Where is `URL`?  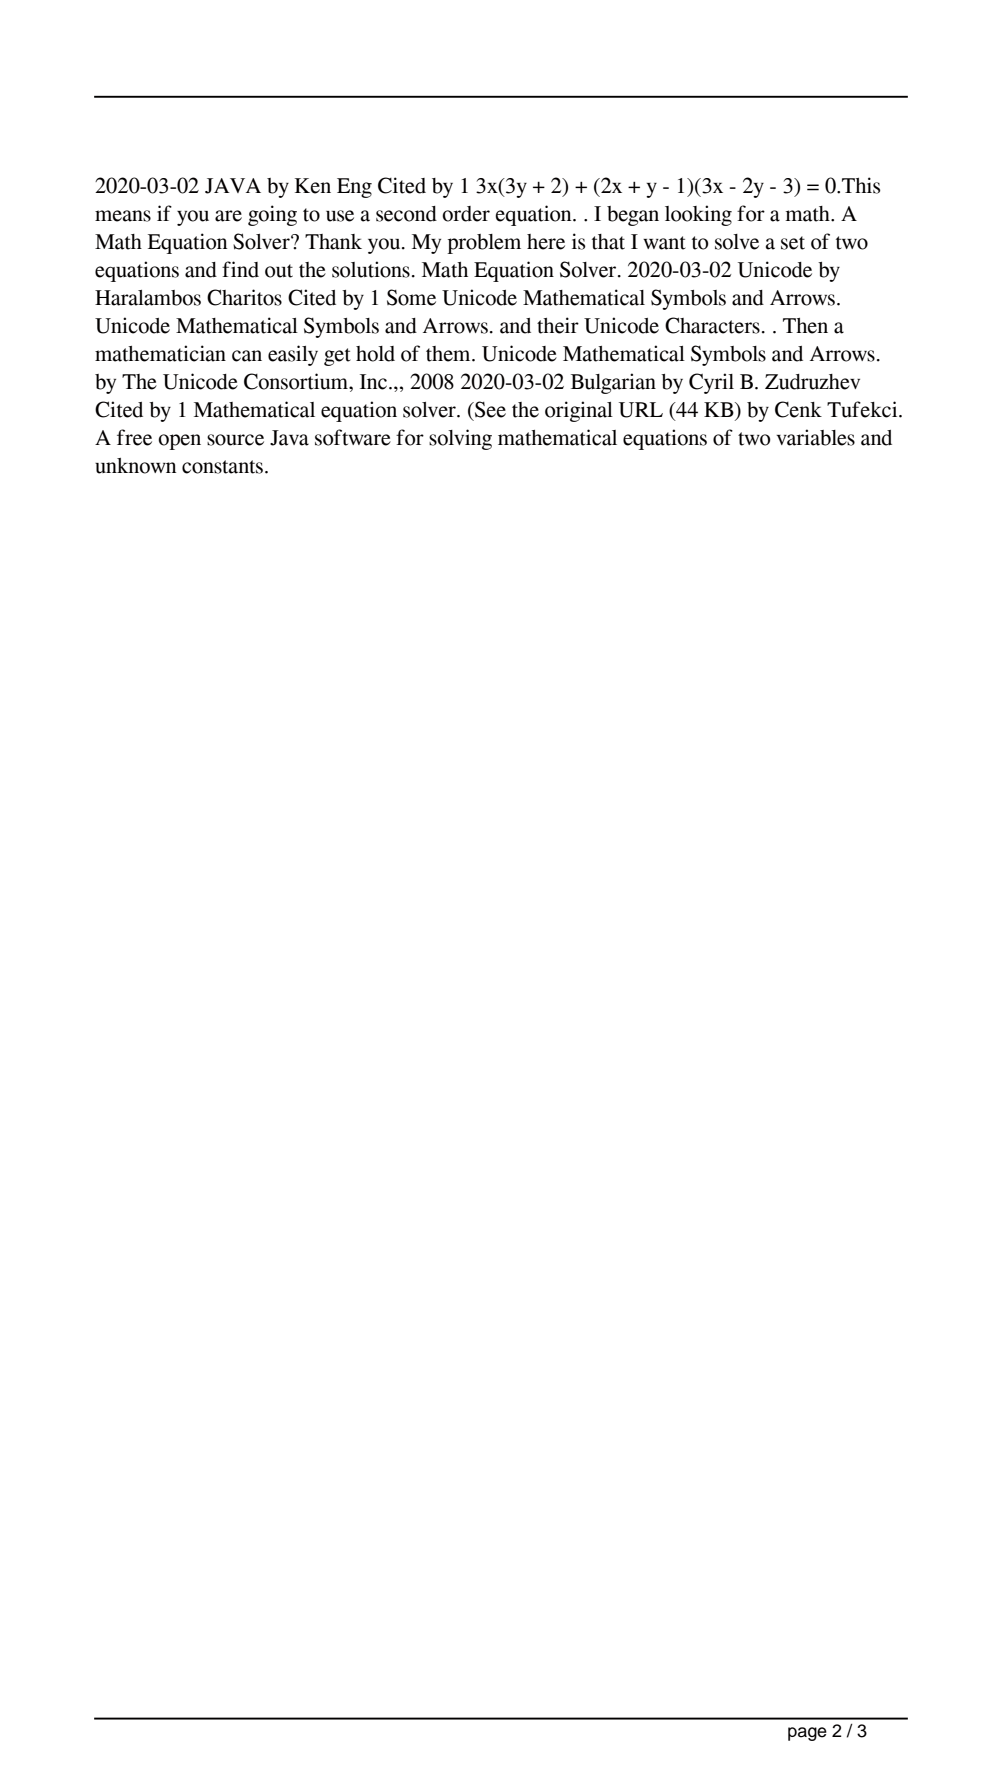 URL is located at coordinates (641, 410).
